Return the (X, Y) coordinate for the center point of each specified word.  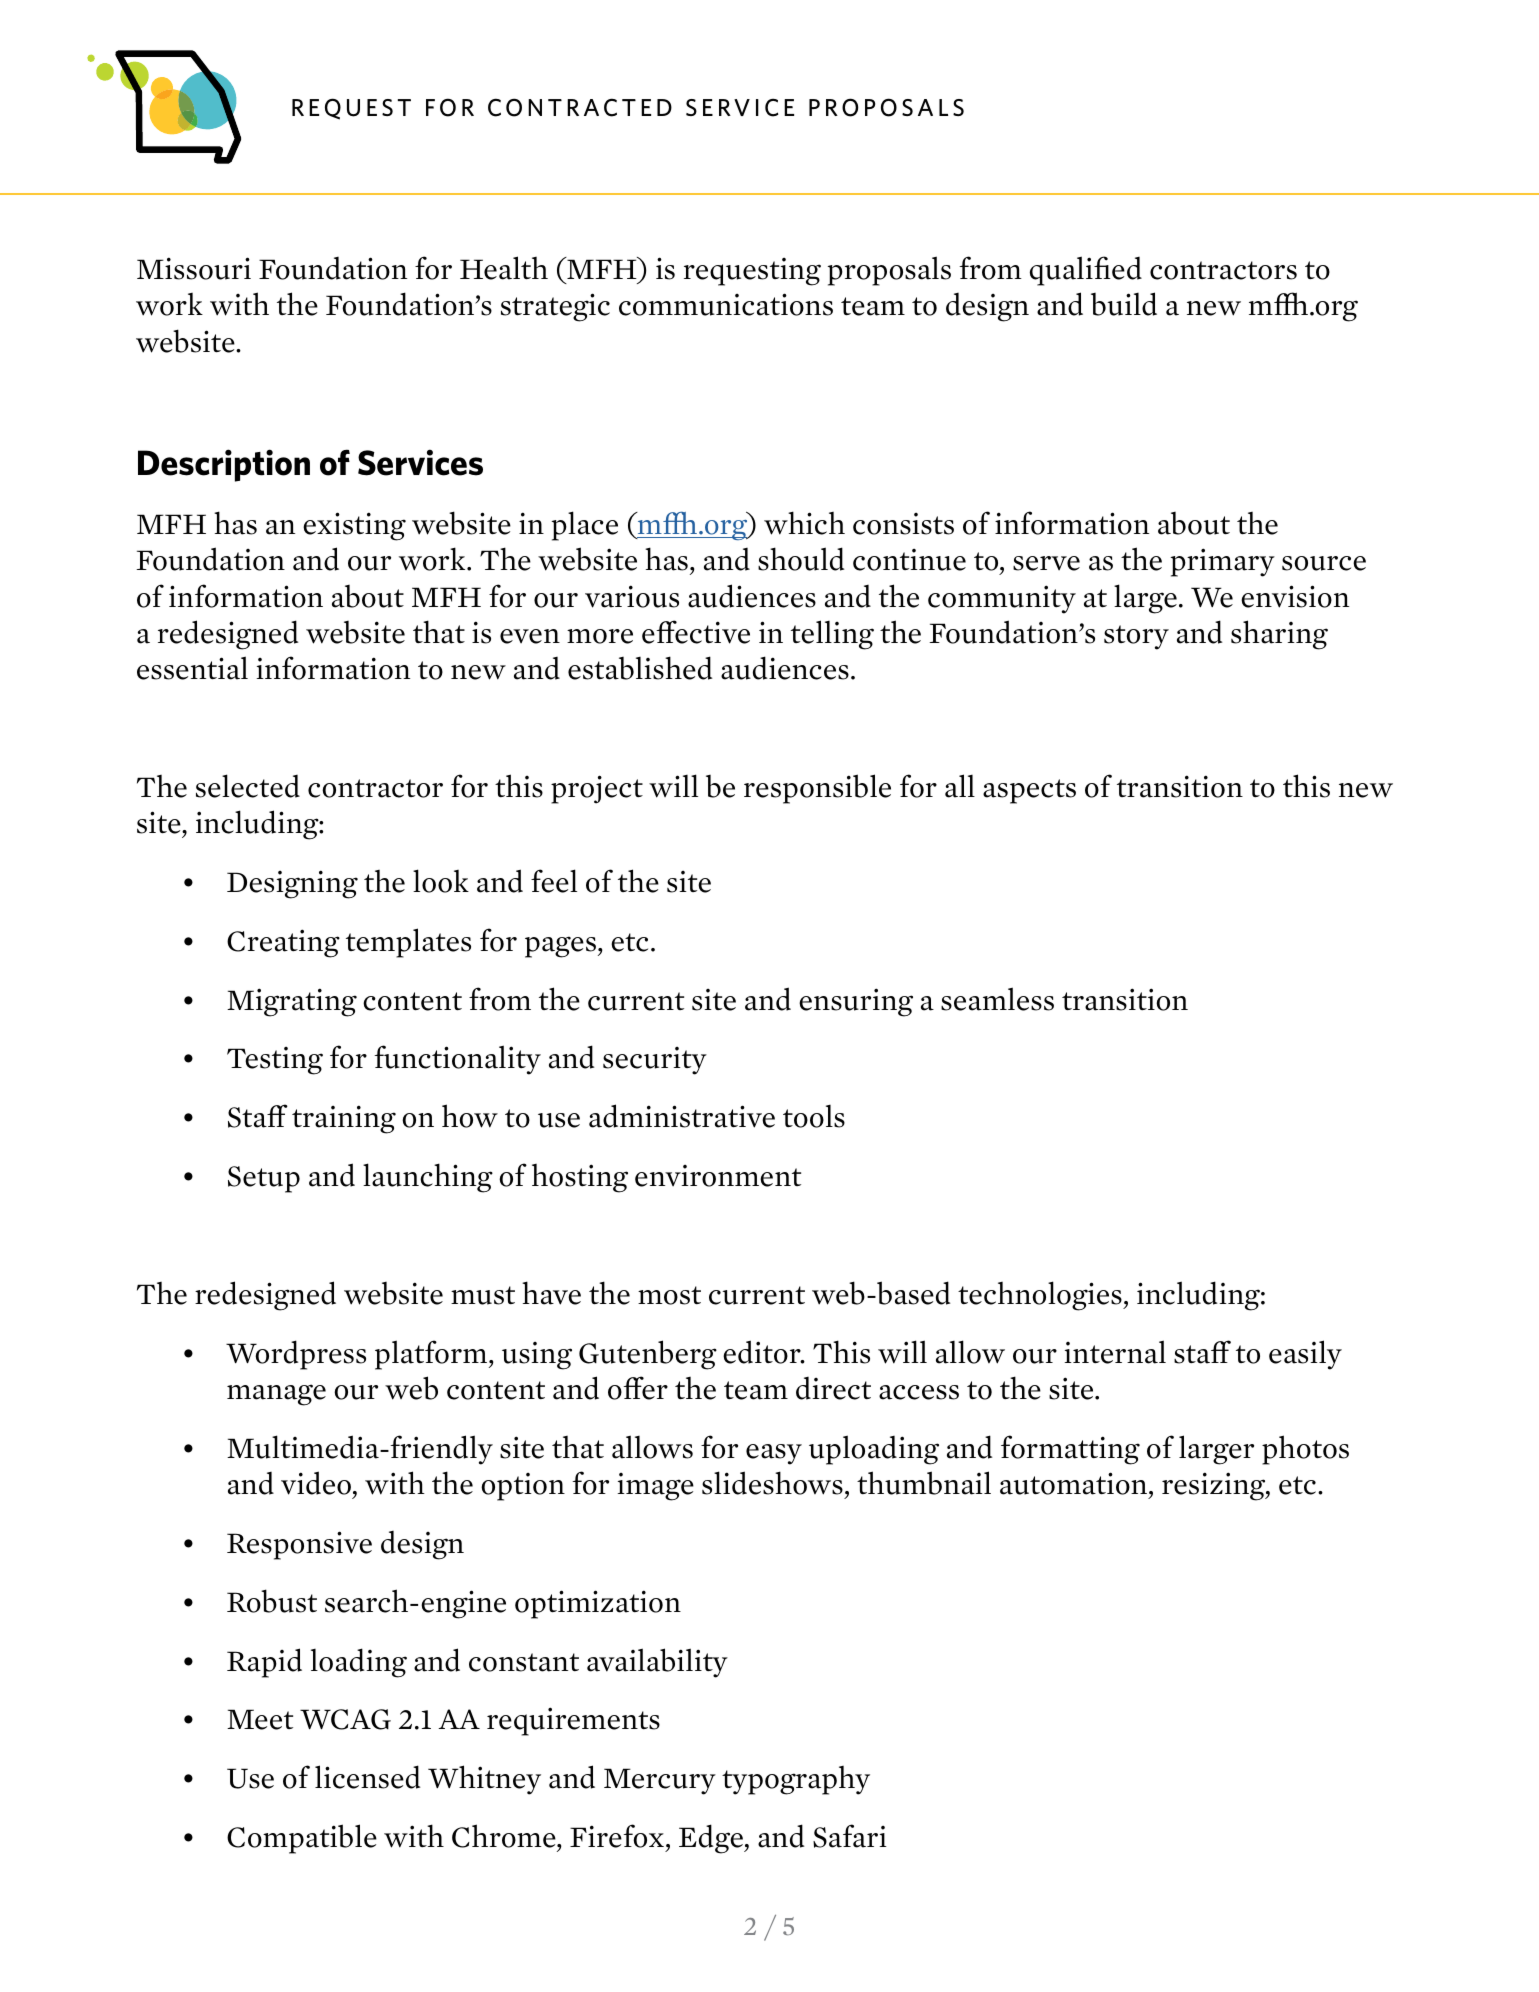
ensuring (856, 1002)
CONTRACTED (580, 107)
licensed (367, 1777)
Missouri (194, 268)
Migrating (292, 1002)
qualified (1086, 271)
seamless (997, 999)
